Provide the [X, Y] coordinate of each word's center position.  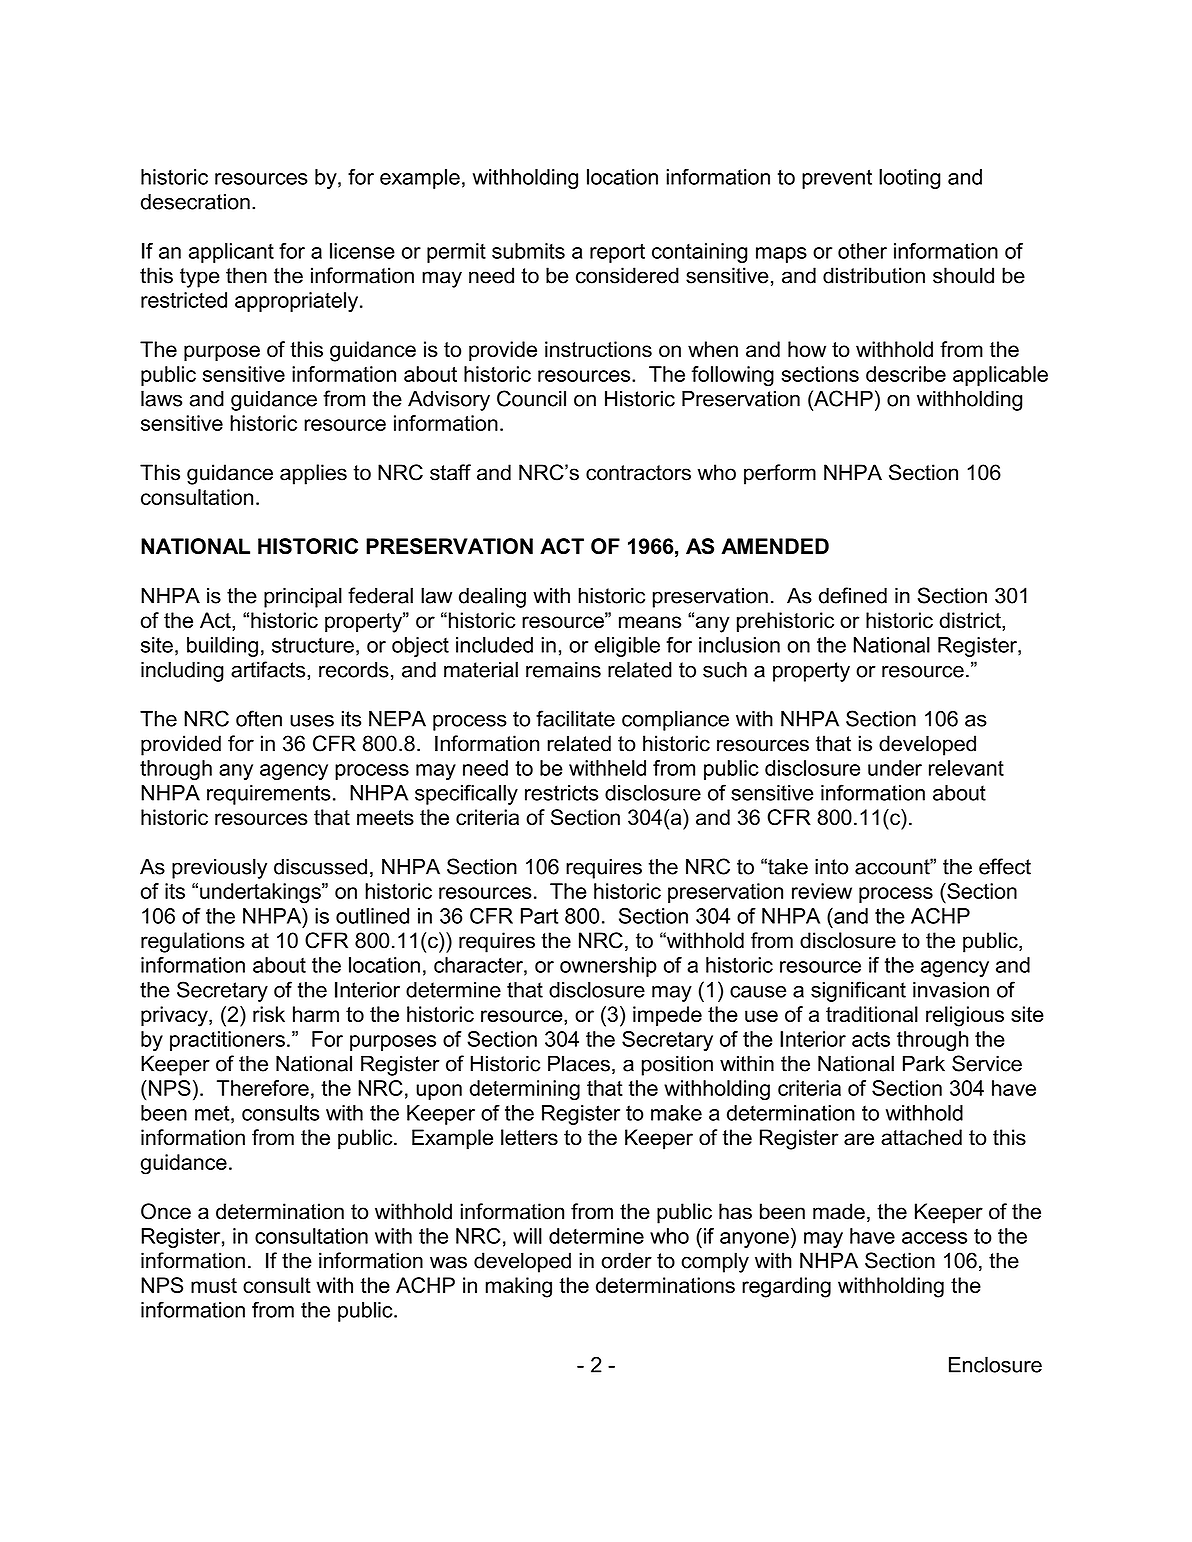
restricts [561, 793]
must [214, 1285]
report [617, 253]
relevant [966, 768]
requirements [268, 795]
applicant [231, 253]
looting [910, 179]
